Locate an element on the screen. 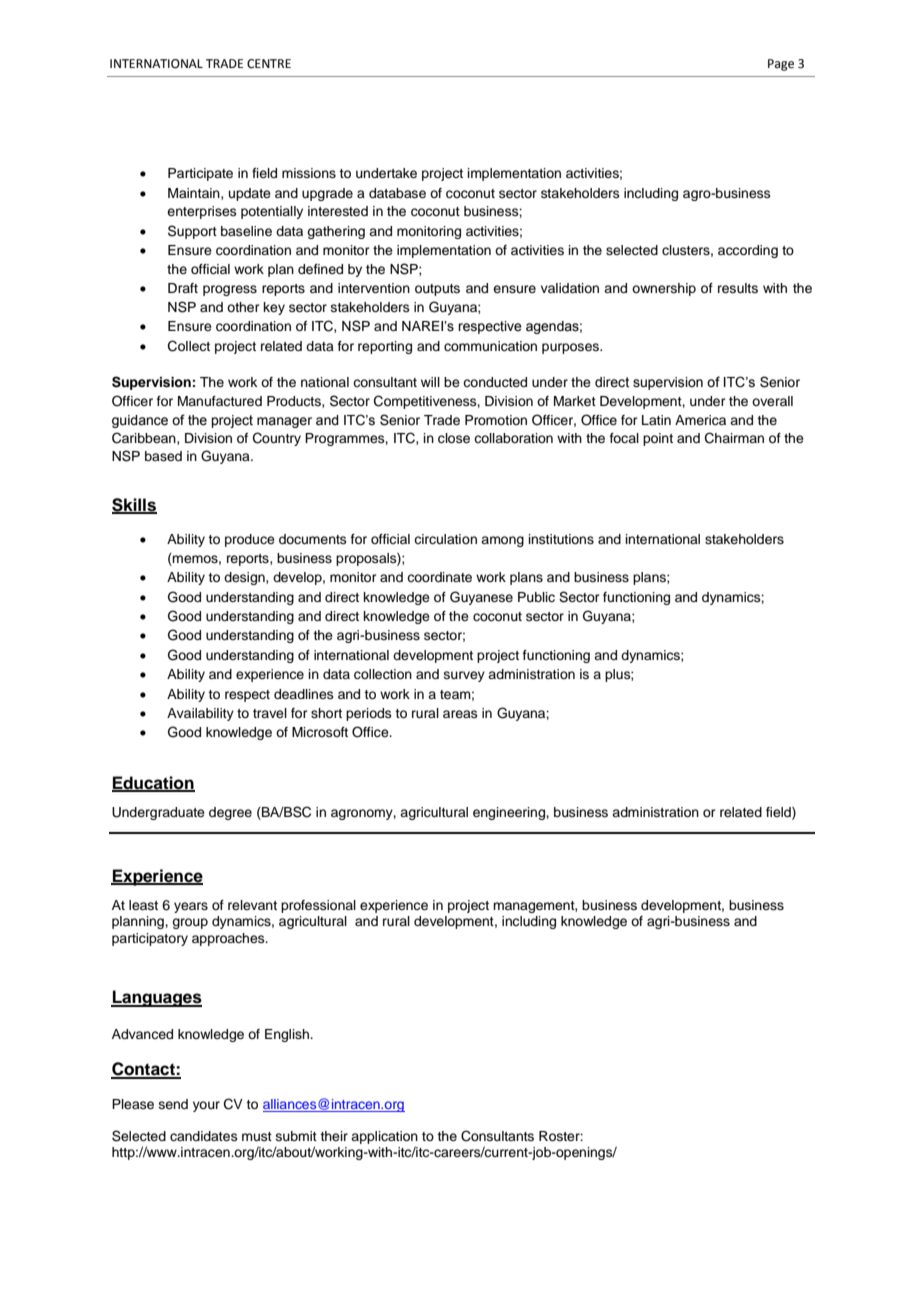  results is located at coordinates (738, 288).
